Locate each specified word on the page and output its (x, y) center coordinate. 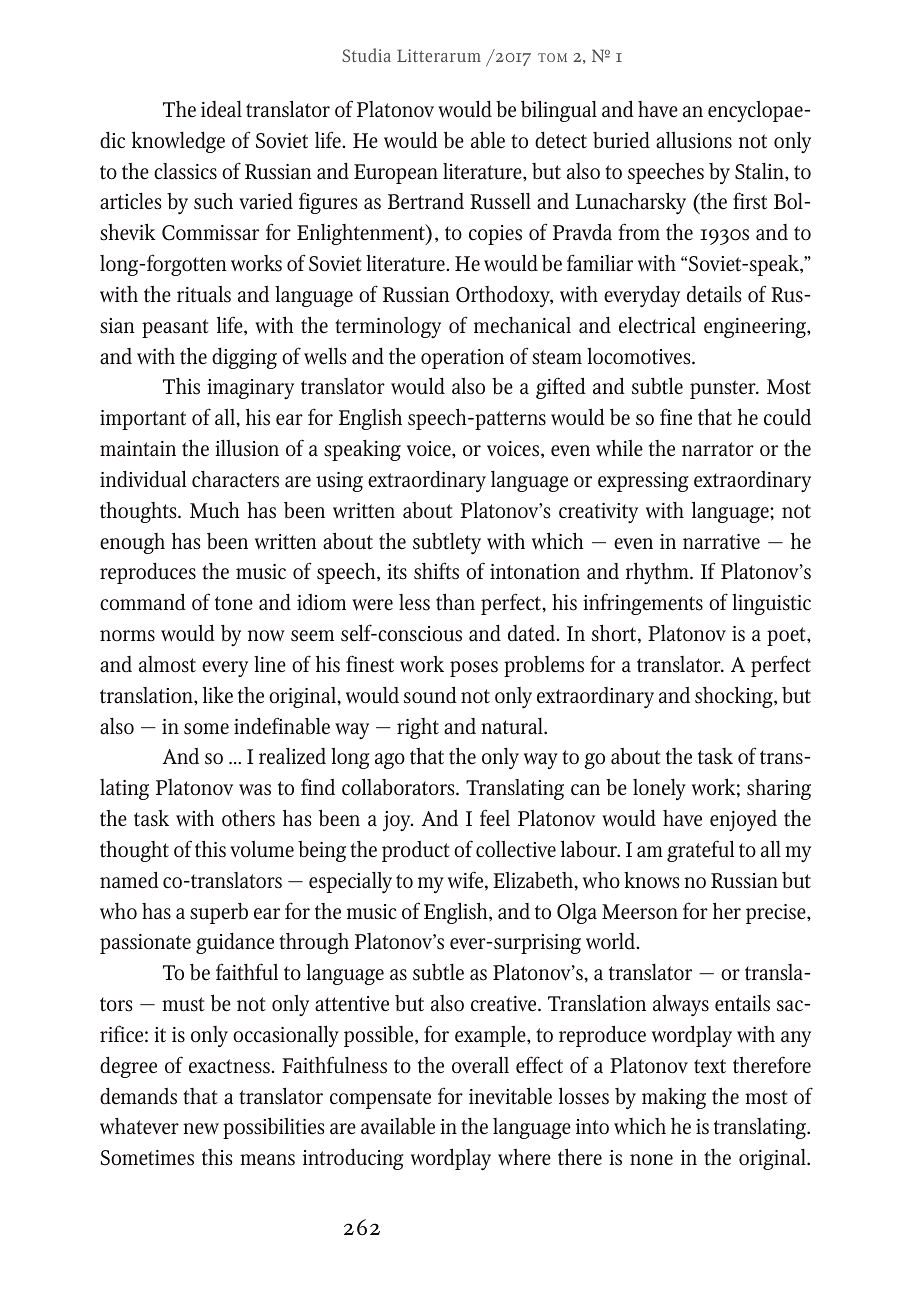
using (339, 482)
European (396, 174)
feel (495, 818)
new (201, 1129)
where (524, 1157)
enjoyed (743, 821)
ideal (221, 109)
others (248, 818)
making (674, 1098)
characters (235, 479)
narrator (718, 449)
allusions (694, 140)
